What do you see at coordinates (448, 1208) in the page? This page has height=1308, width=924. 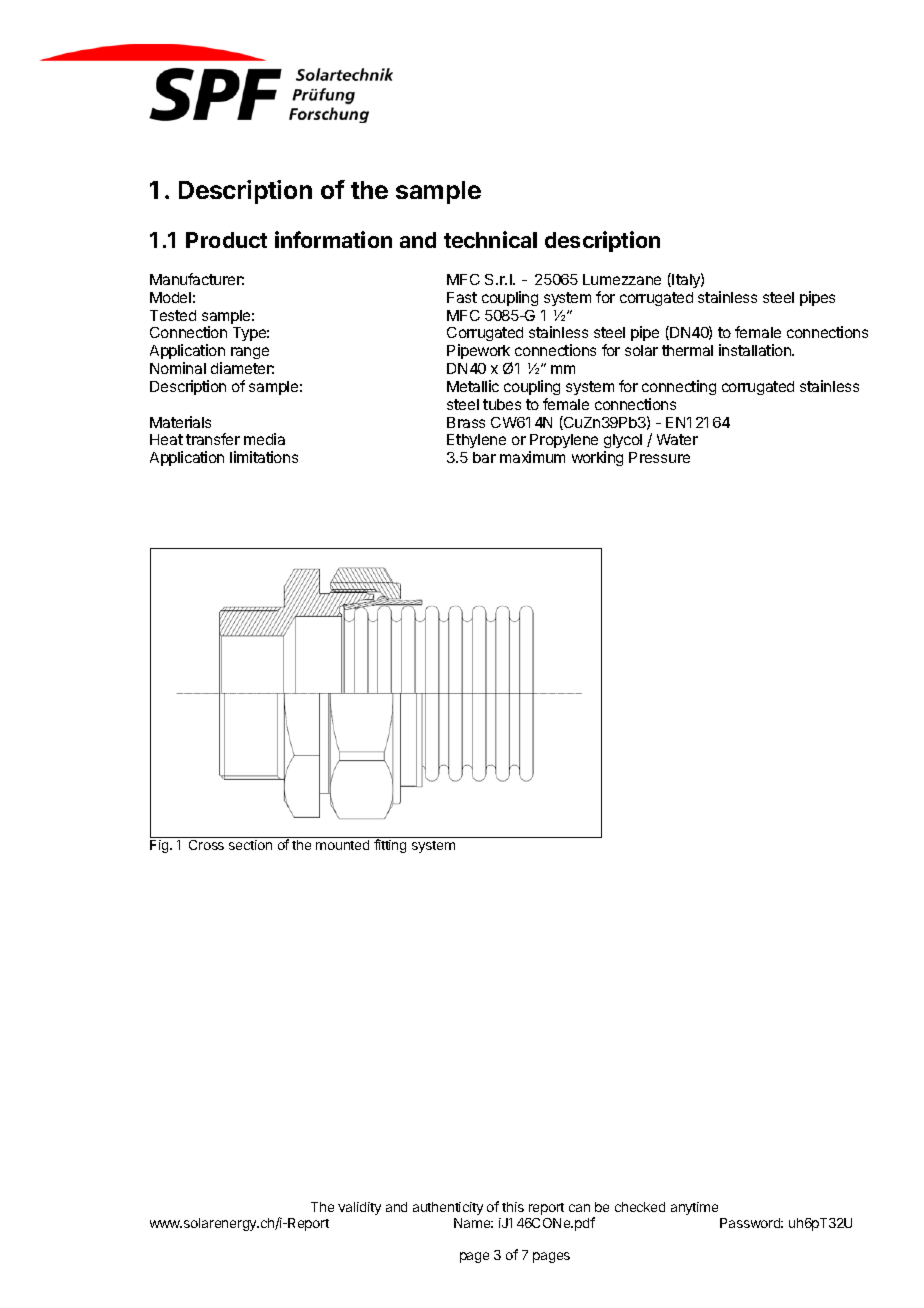 I see `authenticity` at bounding box center [448, 1208].
